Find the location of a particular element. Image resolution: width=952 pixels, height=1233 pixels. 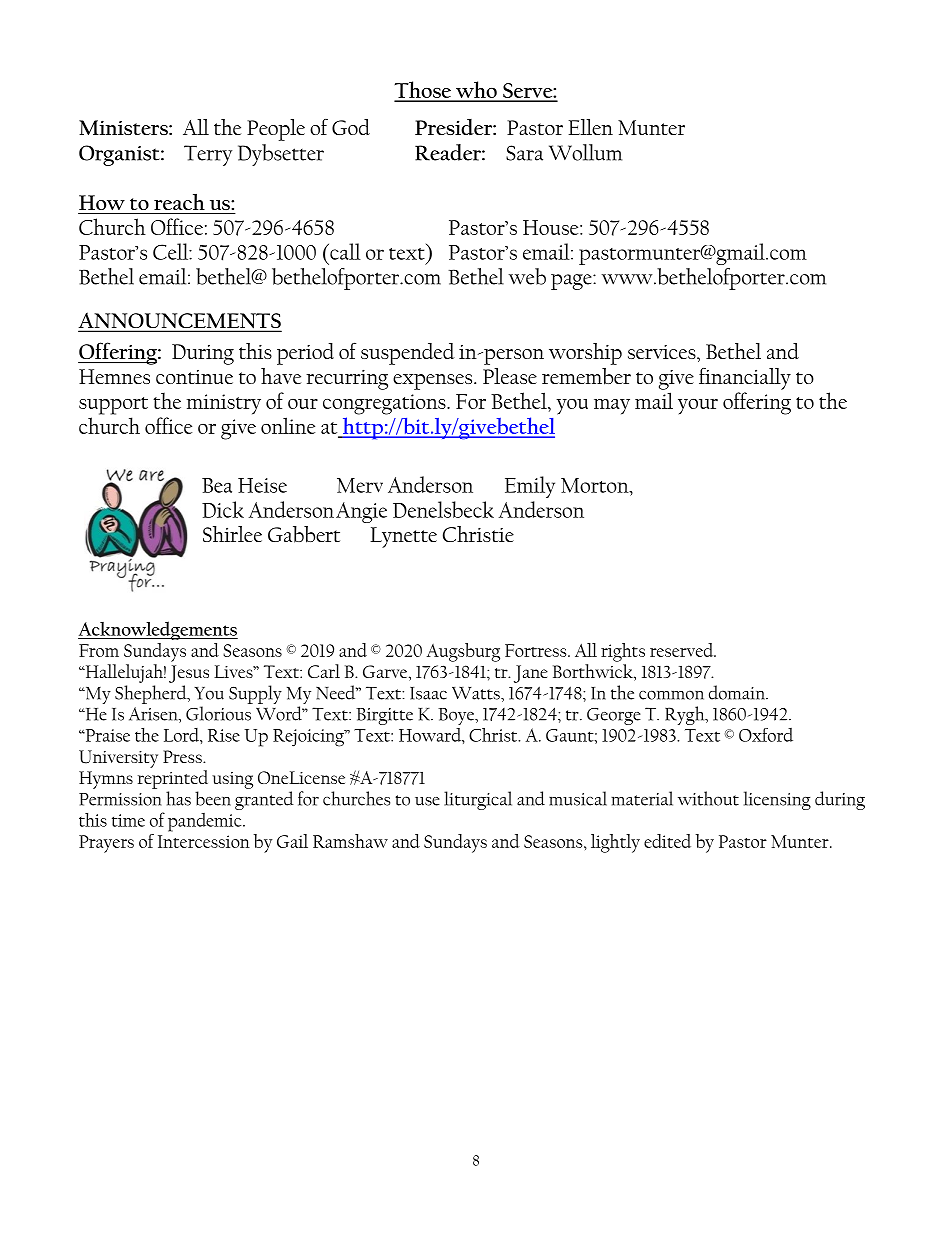

liturgical is located at coordinates (478, 800).
